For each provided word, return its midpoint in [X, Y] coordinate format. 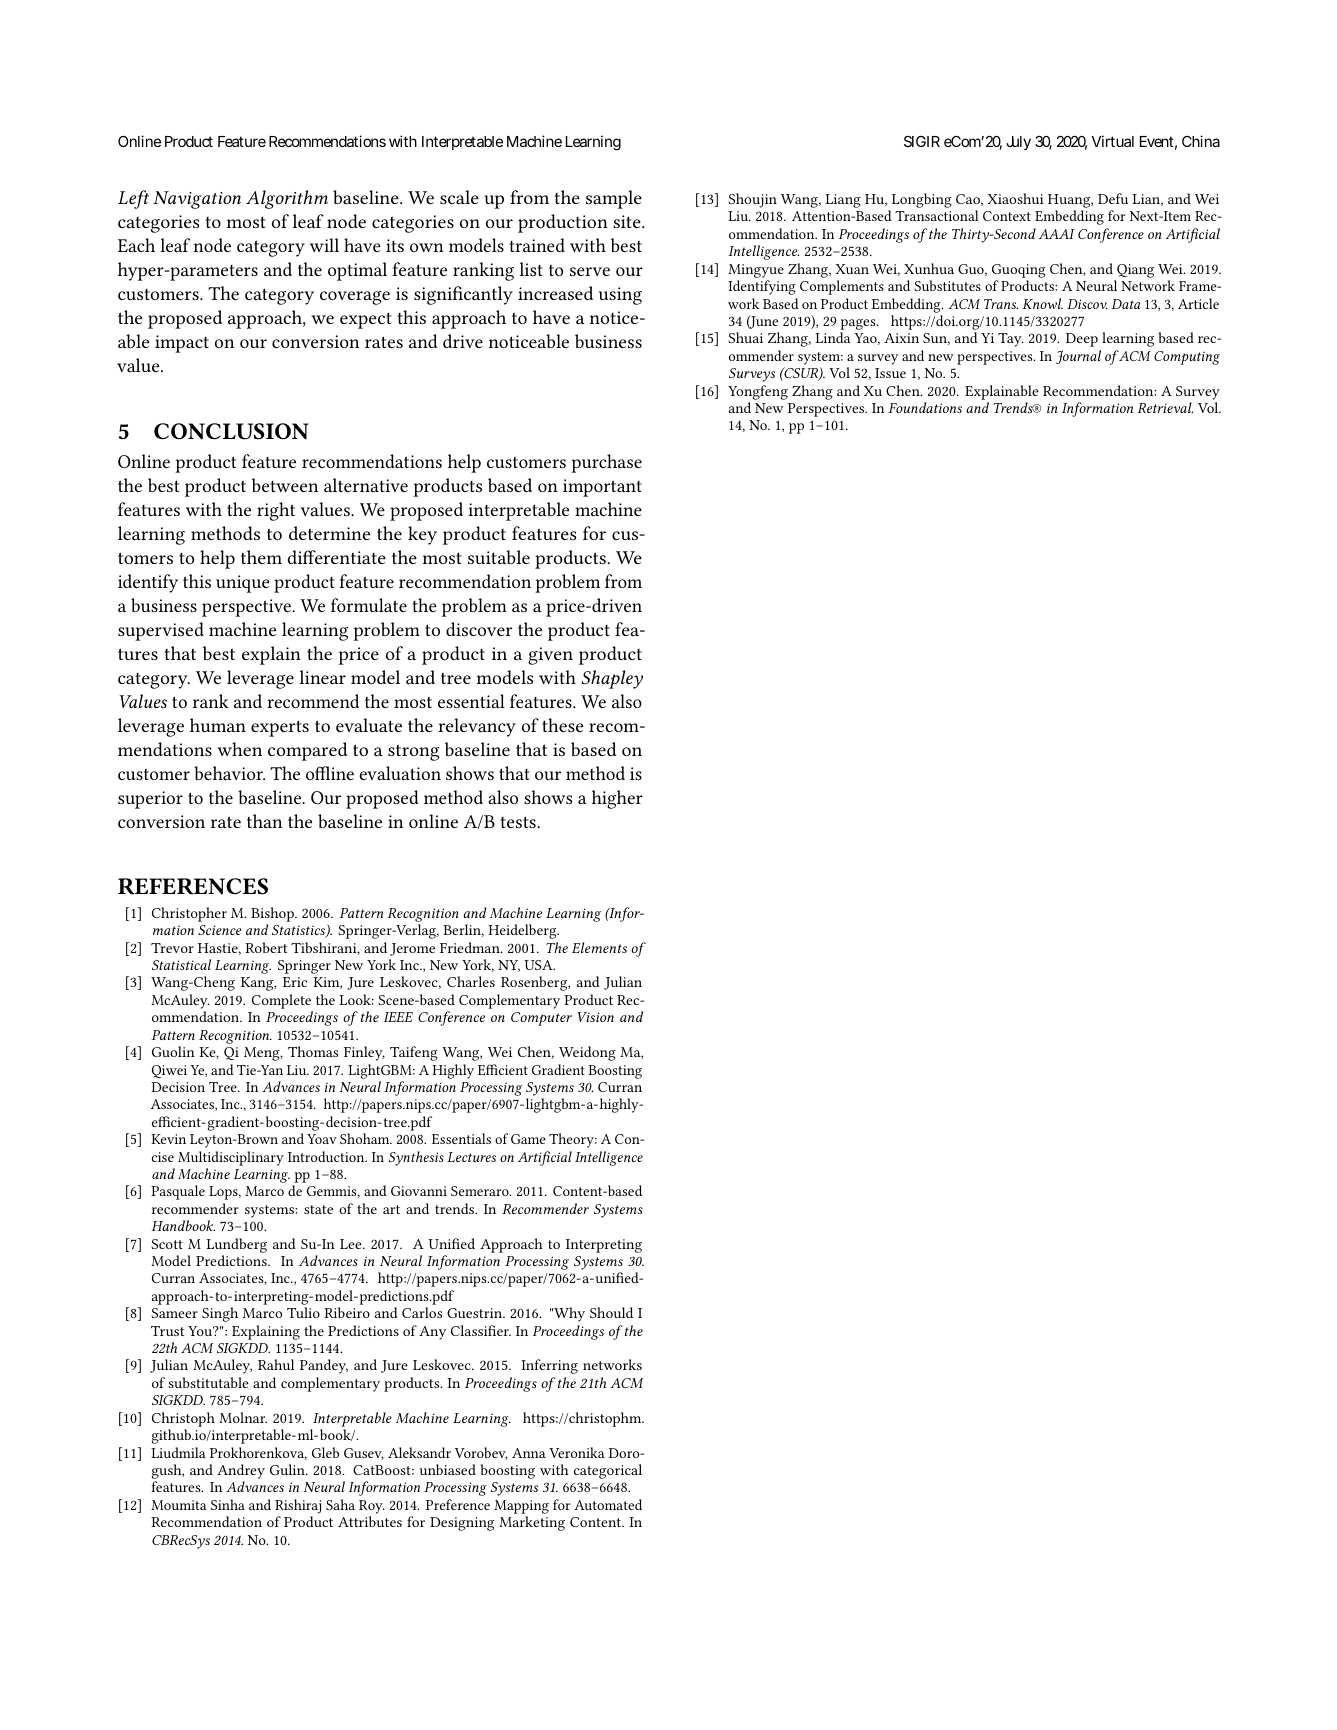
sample [614, 199]
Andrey [241, 1471]
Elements [599, 947]
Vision [595, 1017]
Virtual [1113, 141]
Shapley [612, 679]
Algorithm [287, 199]
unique [243, 584]
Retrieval [1165, 407]
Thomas [313, 1051]
